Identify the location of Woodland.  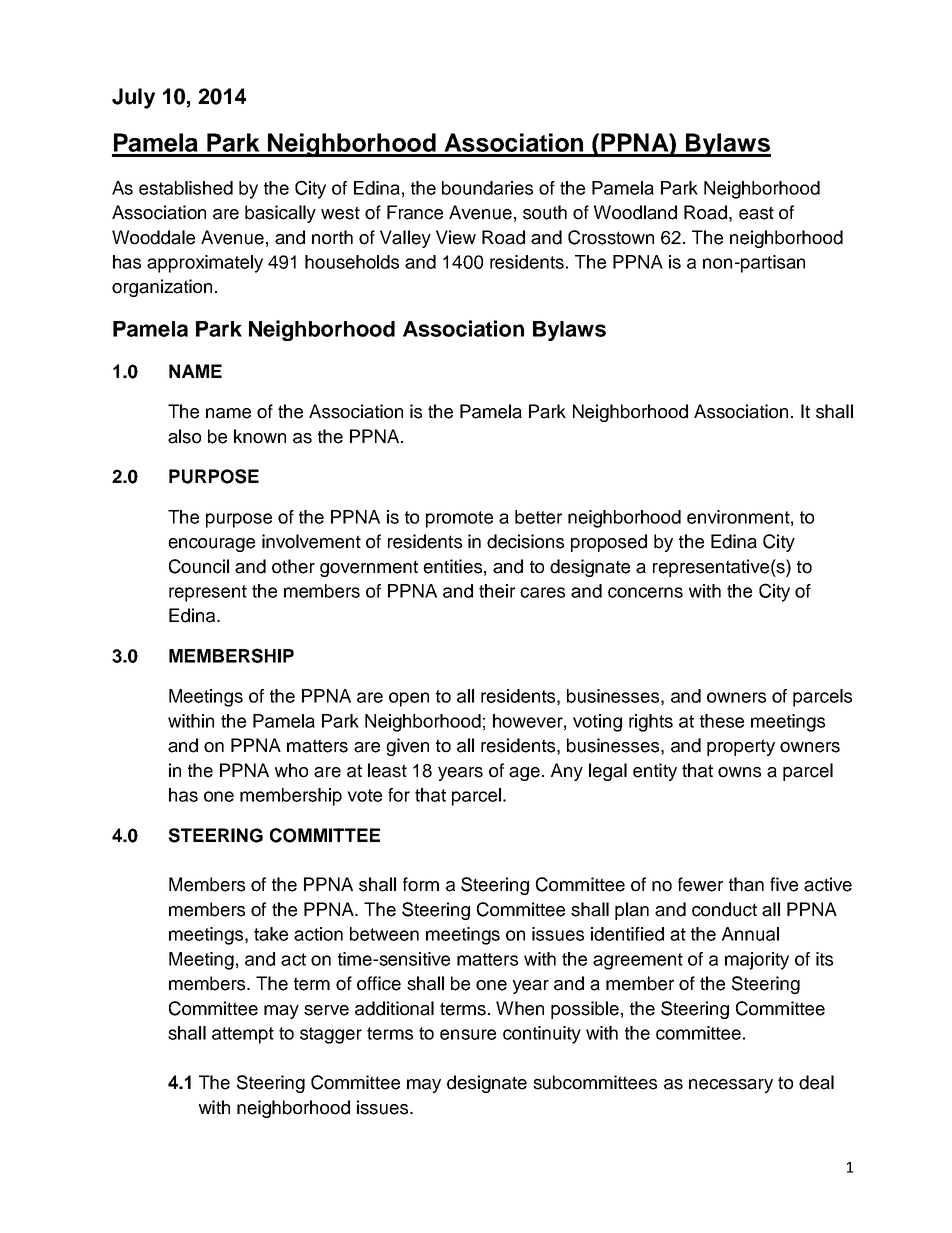
(635, 212).
